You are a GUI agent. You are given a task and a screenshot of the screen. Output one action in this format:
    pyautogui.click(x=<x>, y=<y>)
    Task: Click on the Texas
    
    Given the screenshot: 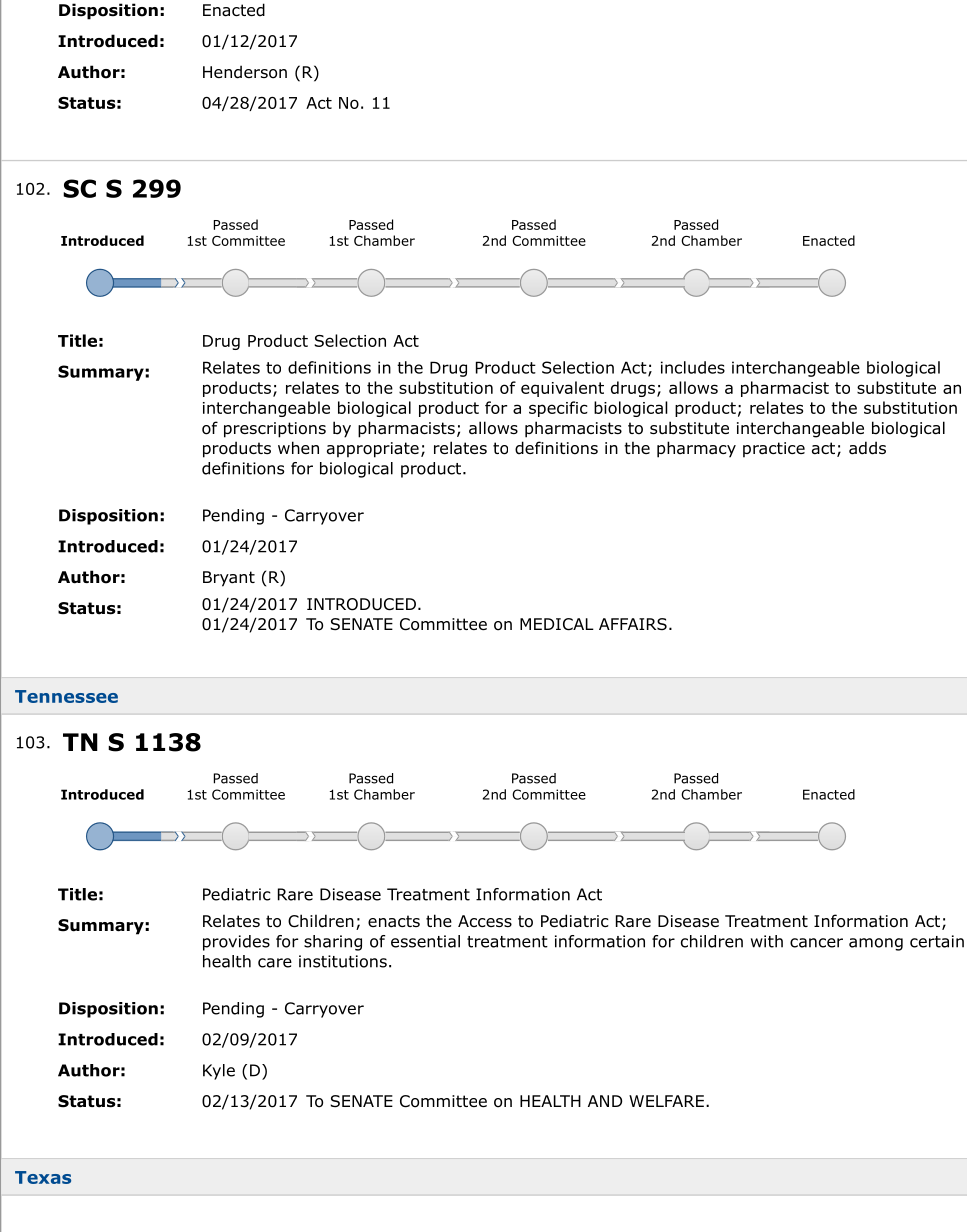 What is the action you would take?
    pyautogui.click(x=43, y=1177)
